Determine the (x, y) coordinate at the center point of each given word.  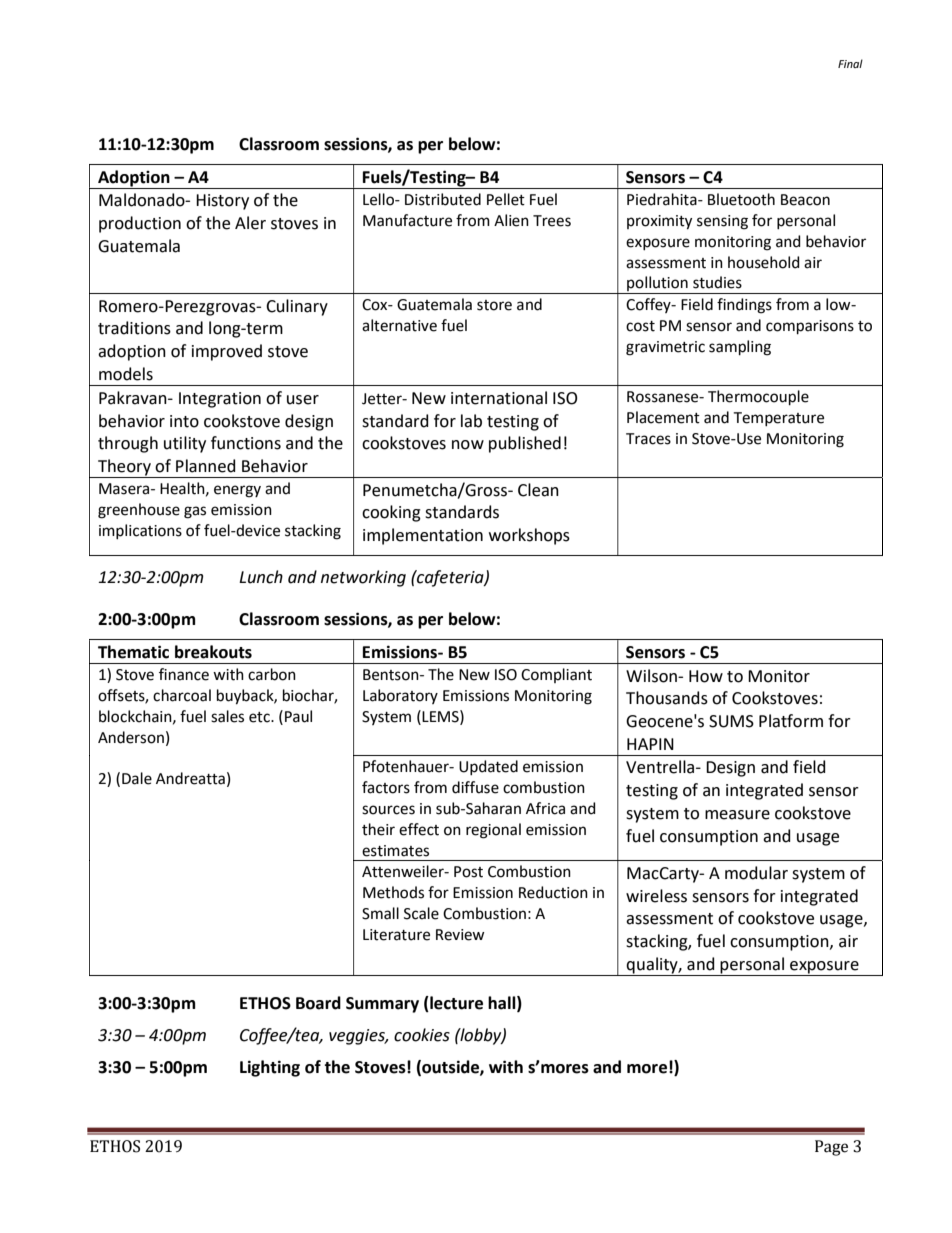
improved (227, 352)
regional (493, 831)
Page (831, 1148)
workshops (529, 536)
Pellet (506, 199)
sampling (740, 348)
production (140, 224)
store (494, 305)
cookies (422, 1035)
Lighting (270, 1068)
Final (850, 63)
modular (756, 873)
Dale (137, 778)
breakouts (213, 652)
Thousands (667, 698)
